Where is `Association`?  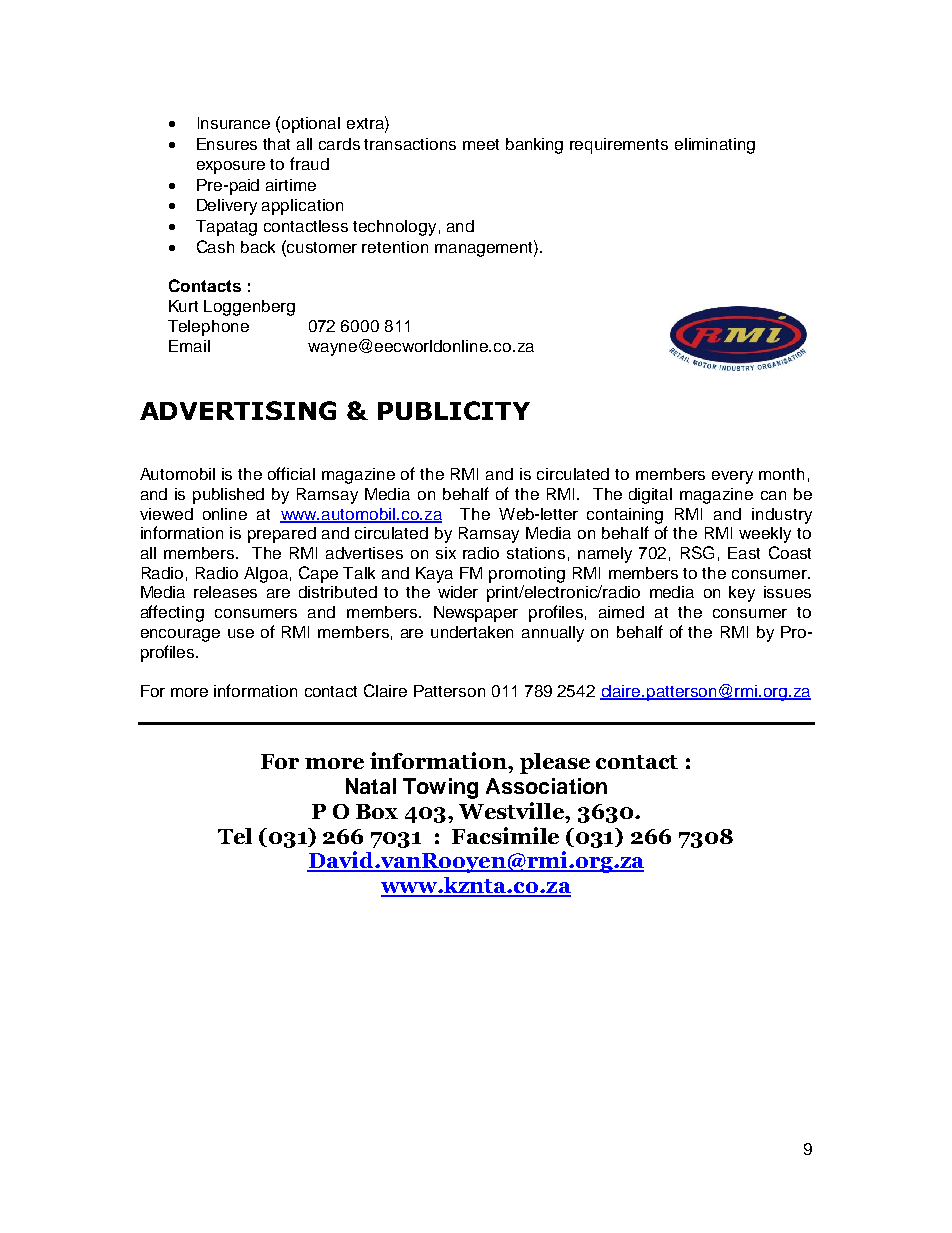
Association is located at coordinates (546, 786).
